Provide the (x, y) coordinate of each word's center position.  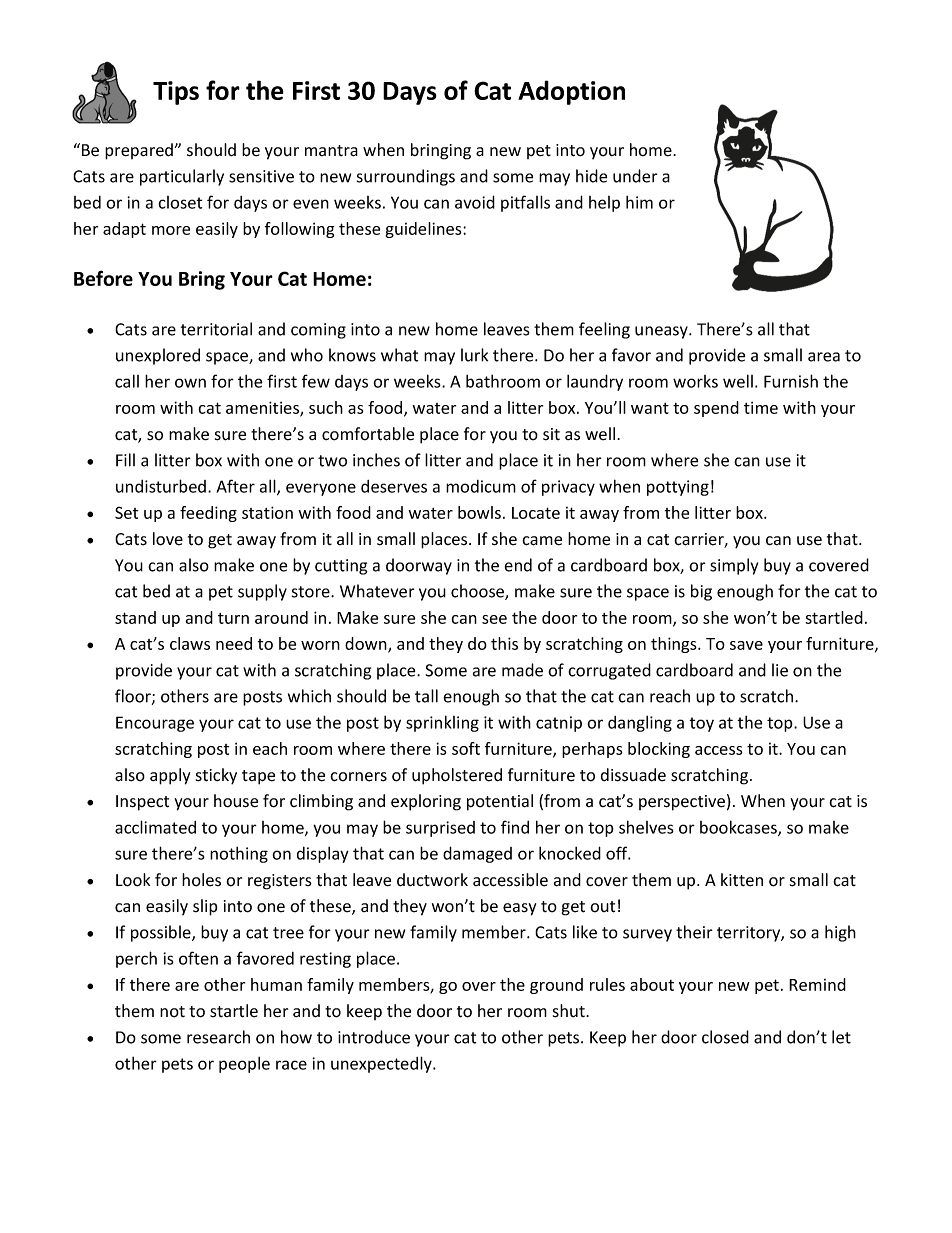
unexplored (158, 356)
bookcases (739, 828)
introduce (374, 1037)
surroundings (406, 177)
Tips (176, 93)
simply (734, 566)
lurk (474, 355)
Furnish (791, 381)
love (168, 539)
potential (500, 802)
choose (478, 592)
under (635, 176)
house (236, 801)
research (218, 1037)
